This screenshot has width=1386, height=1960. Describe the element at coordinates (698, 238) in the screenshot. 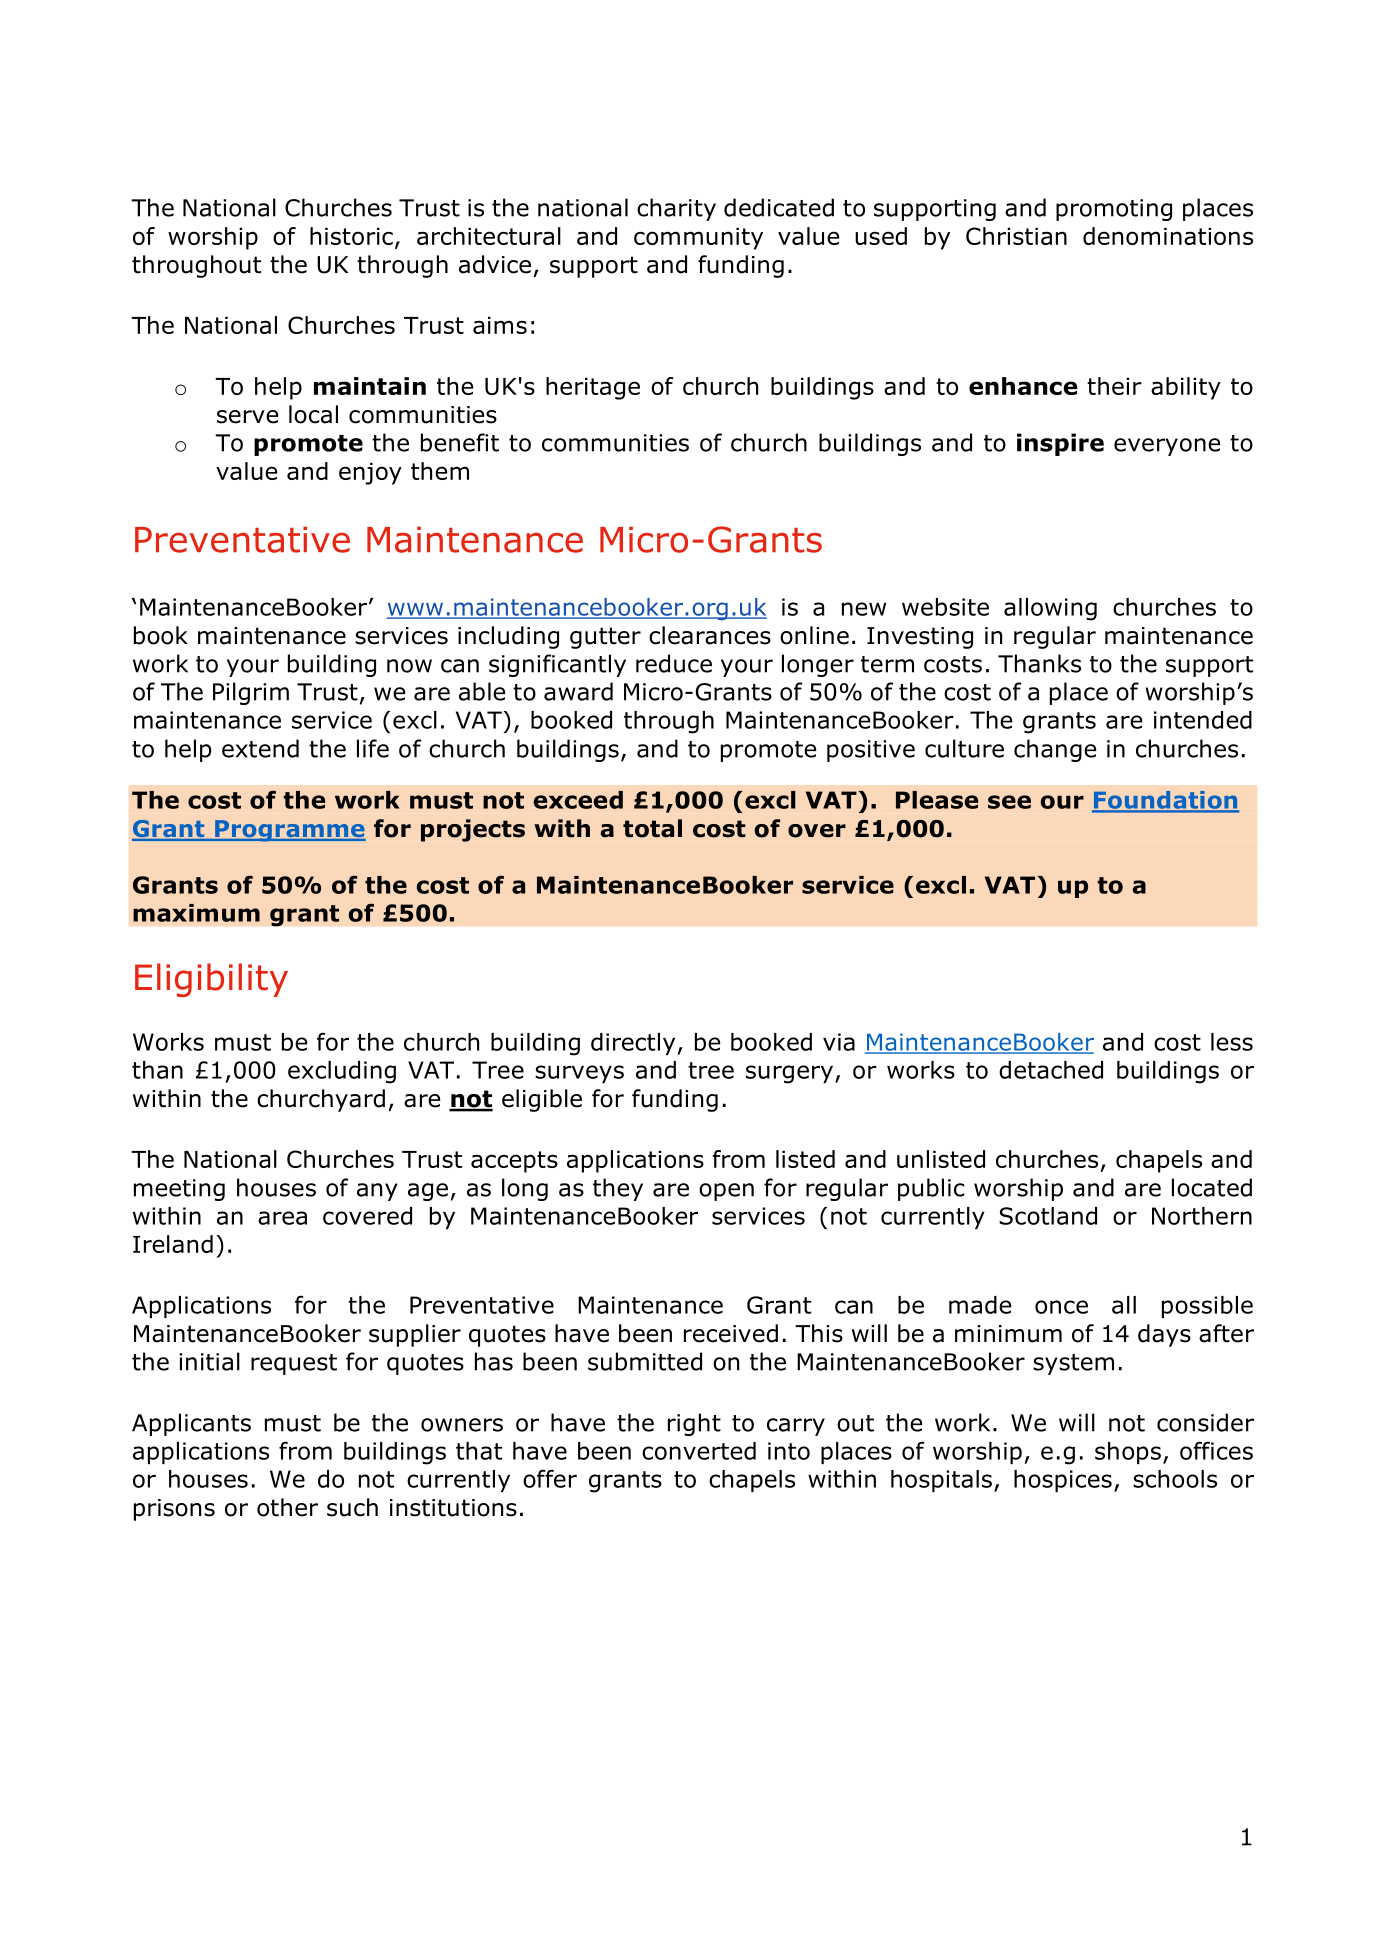

I see `community` at that location.
